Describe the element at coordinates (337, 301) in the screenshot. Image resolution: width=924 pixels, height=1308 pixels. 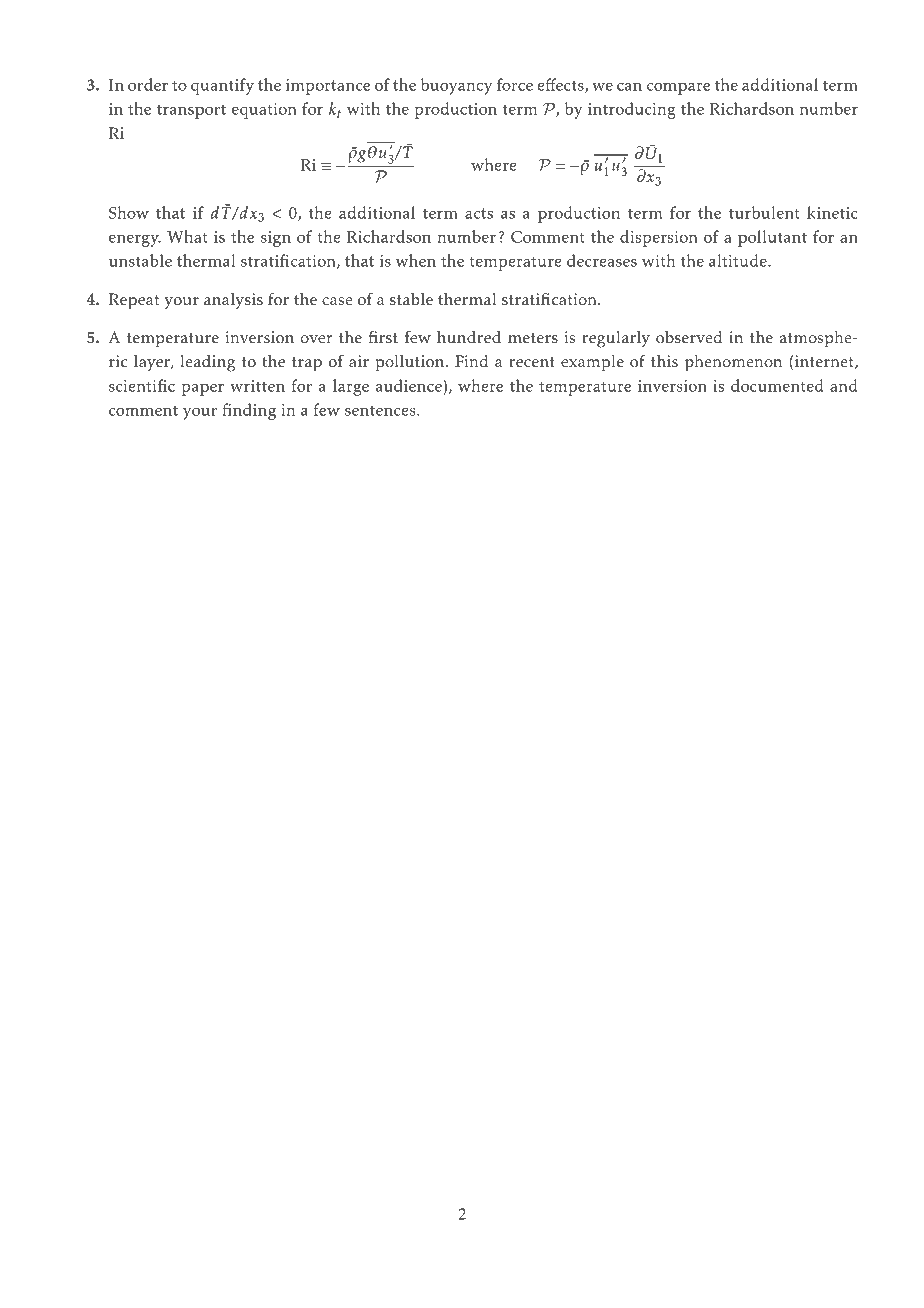
I see `case` at that location.
